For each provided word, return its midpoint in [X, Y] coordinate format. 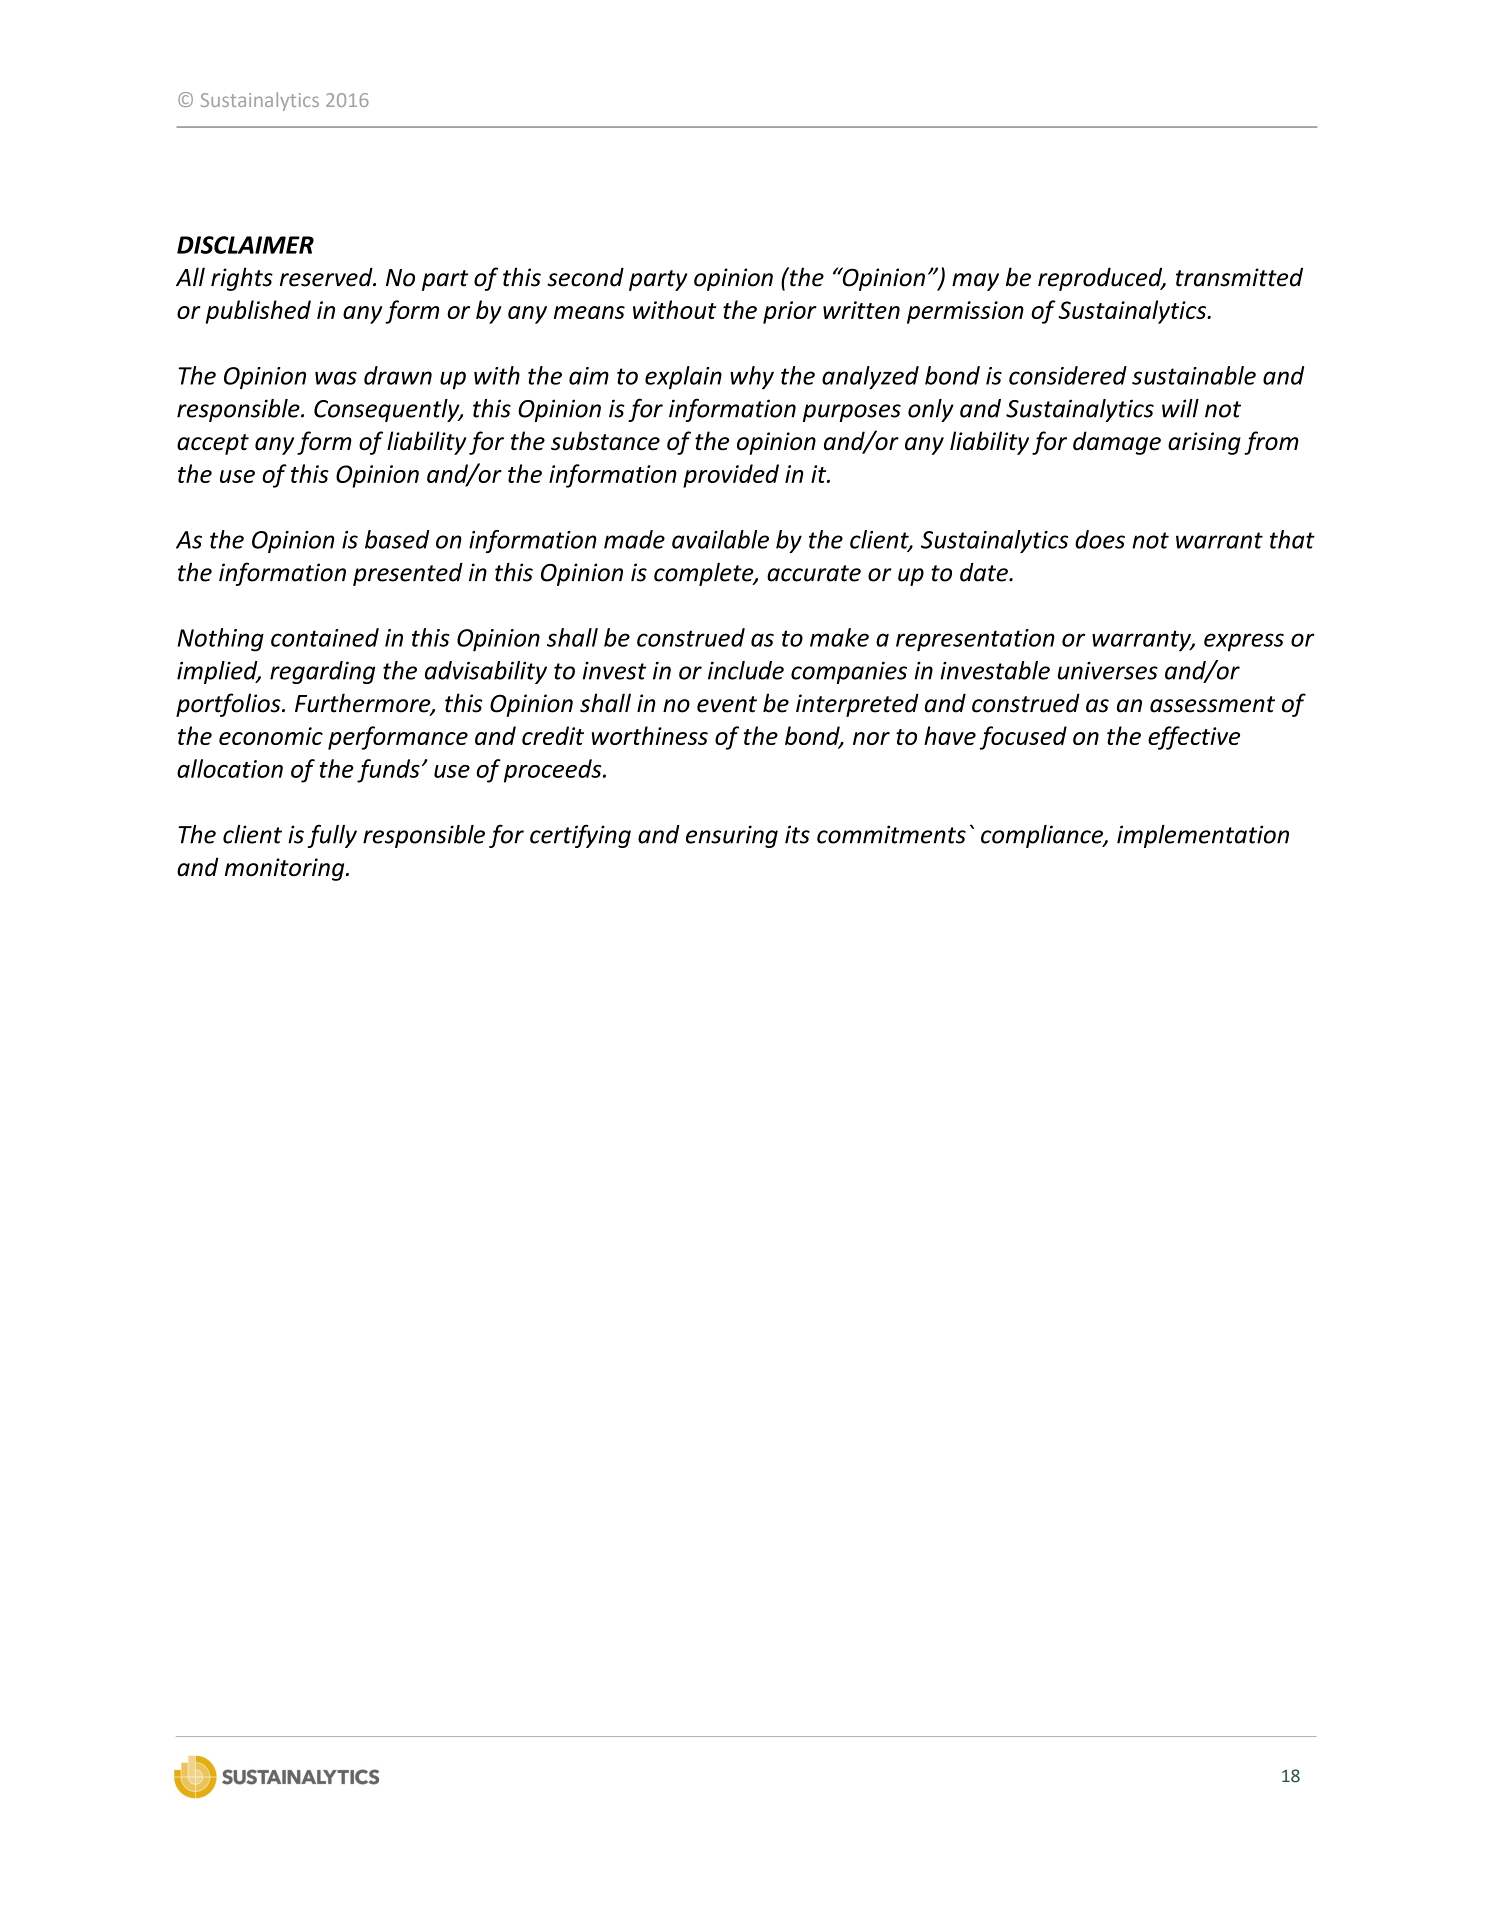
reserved [327, 277]
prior [790, 312]
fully [332, 836]
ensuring [732, 836]
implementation [1203, 836]
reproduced [1101, 279]
